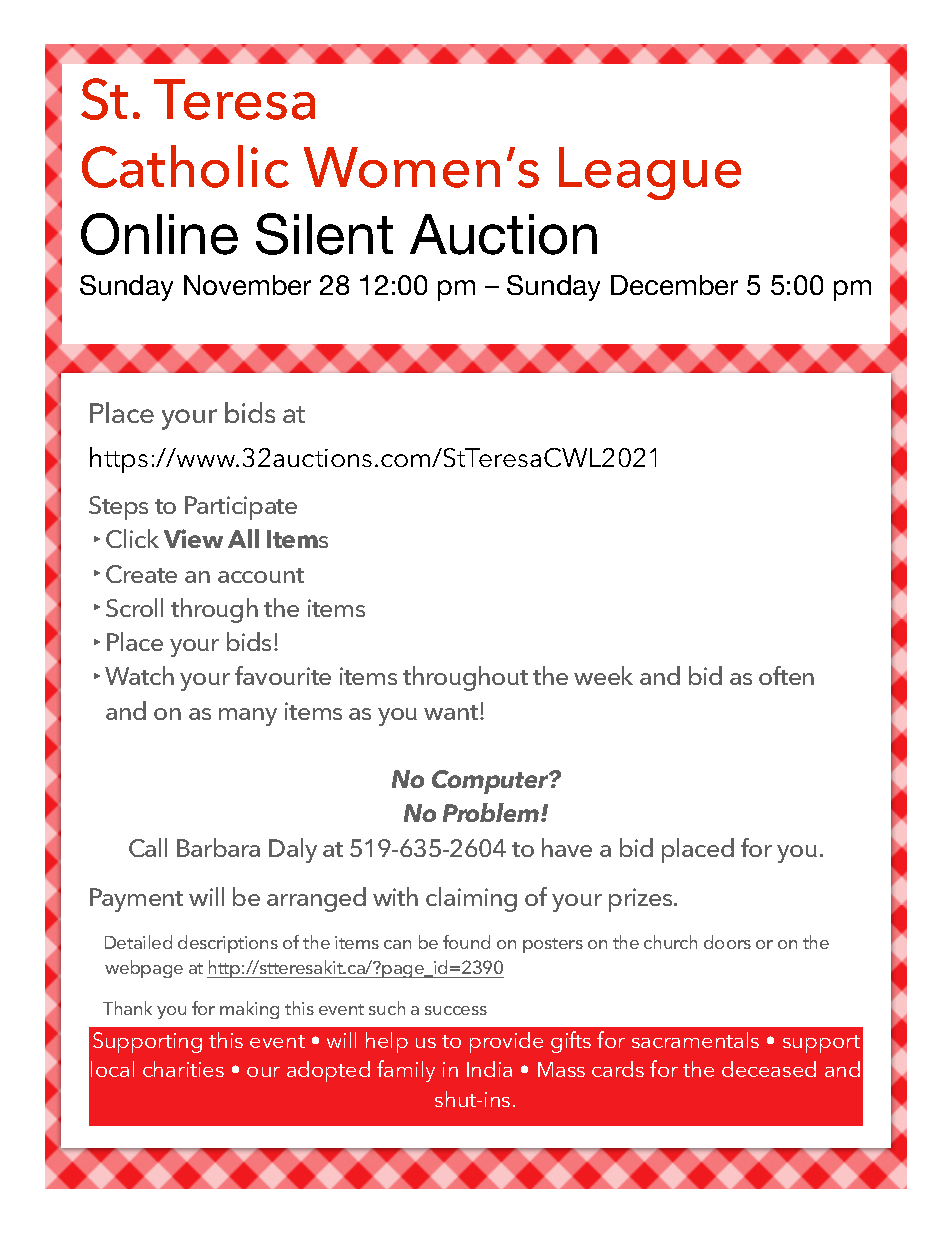  Describe the element at coordinates (769, 1069) in the screenshot. I see `deceased` at that location.
